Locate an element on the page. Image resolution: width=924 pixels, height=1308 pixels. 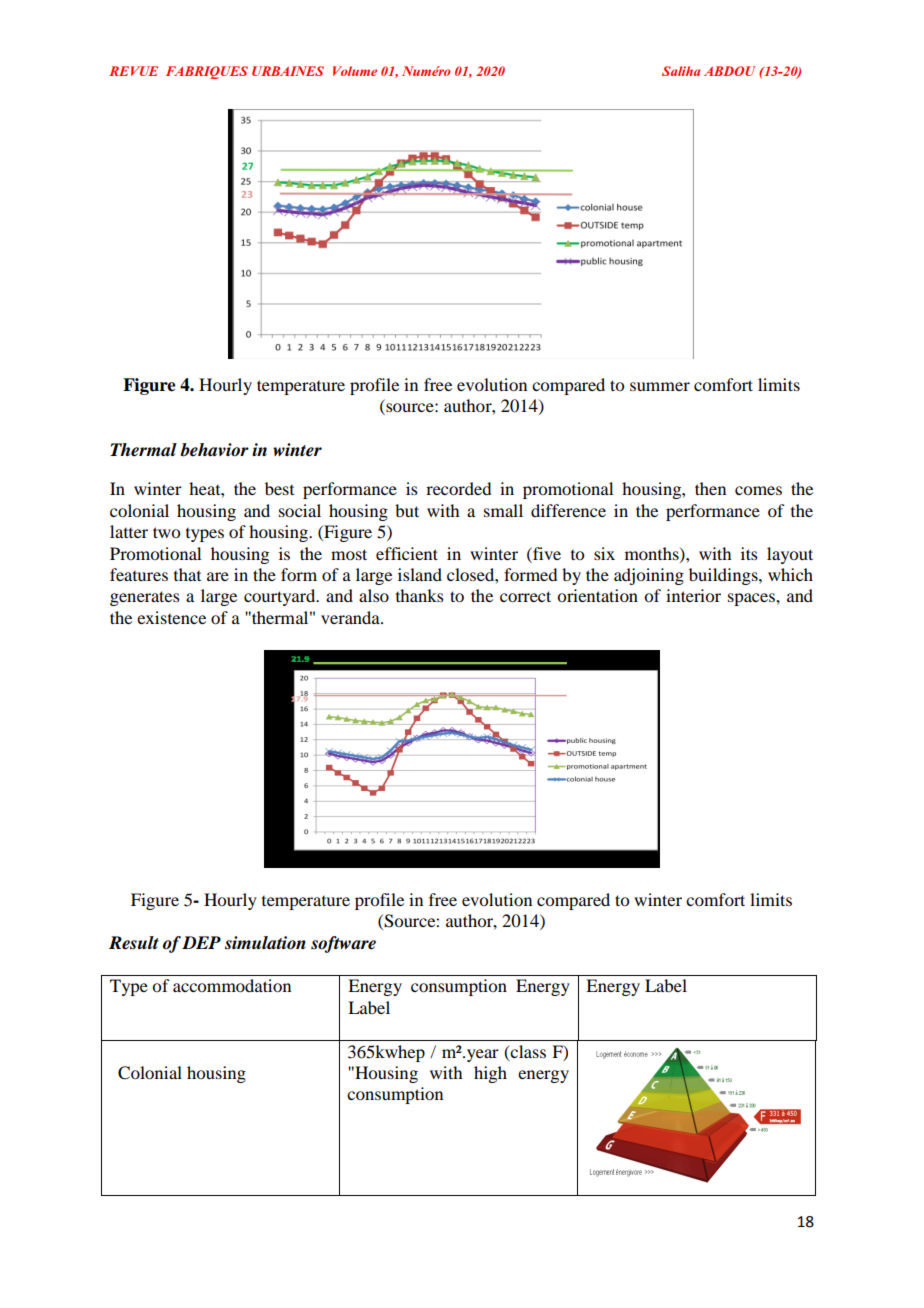
accommodation is located at coordinates (232, 985).
